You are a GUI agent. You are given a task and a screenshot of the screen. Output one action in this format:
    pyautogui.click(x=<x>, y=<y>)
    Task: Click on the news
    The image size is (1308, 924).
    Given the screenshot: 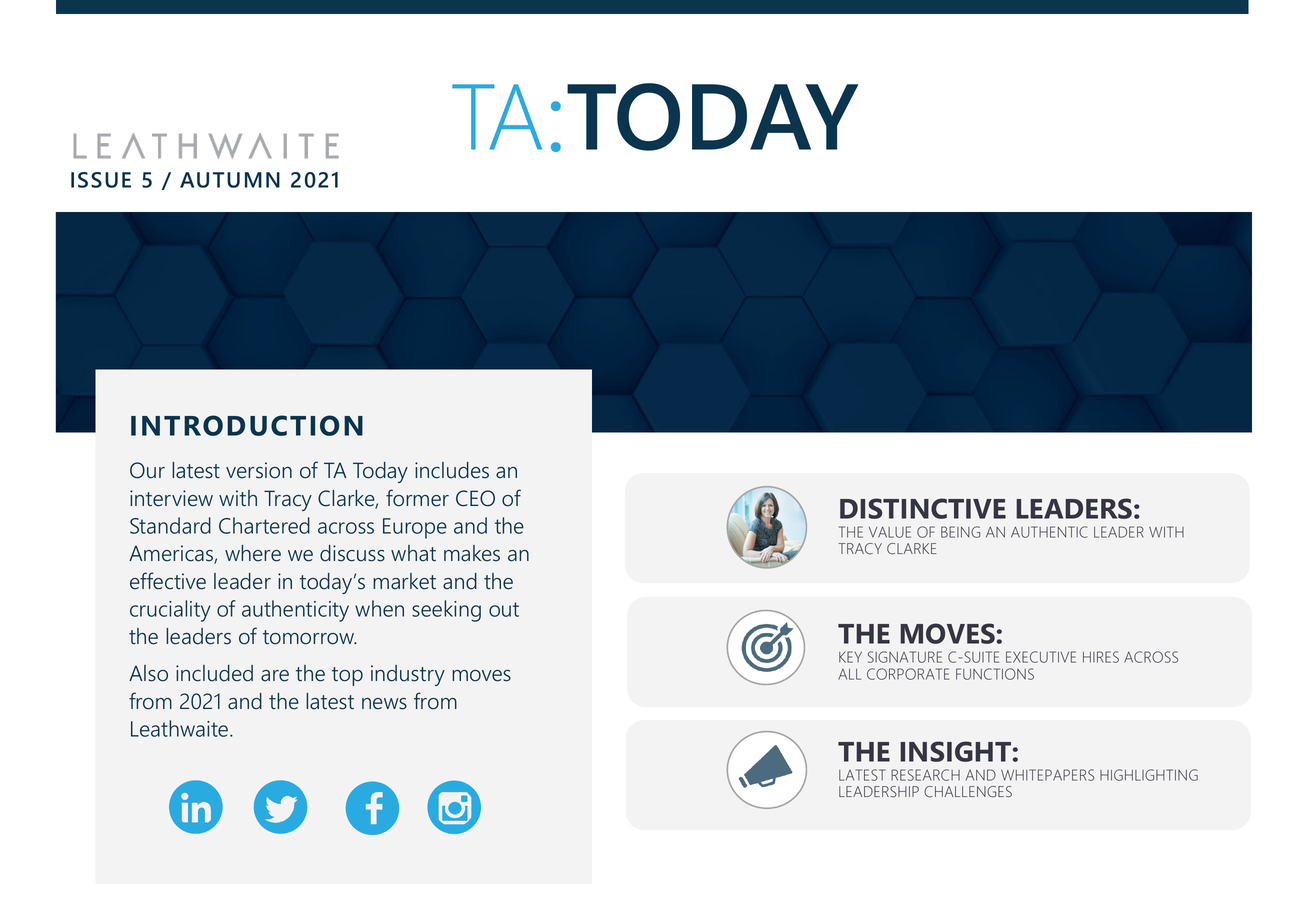 What is the action you would take?
    pyautogui.click(x=384, y=704)
